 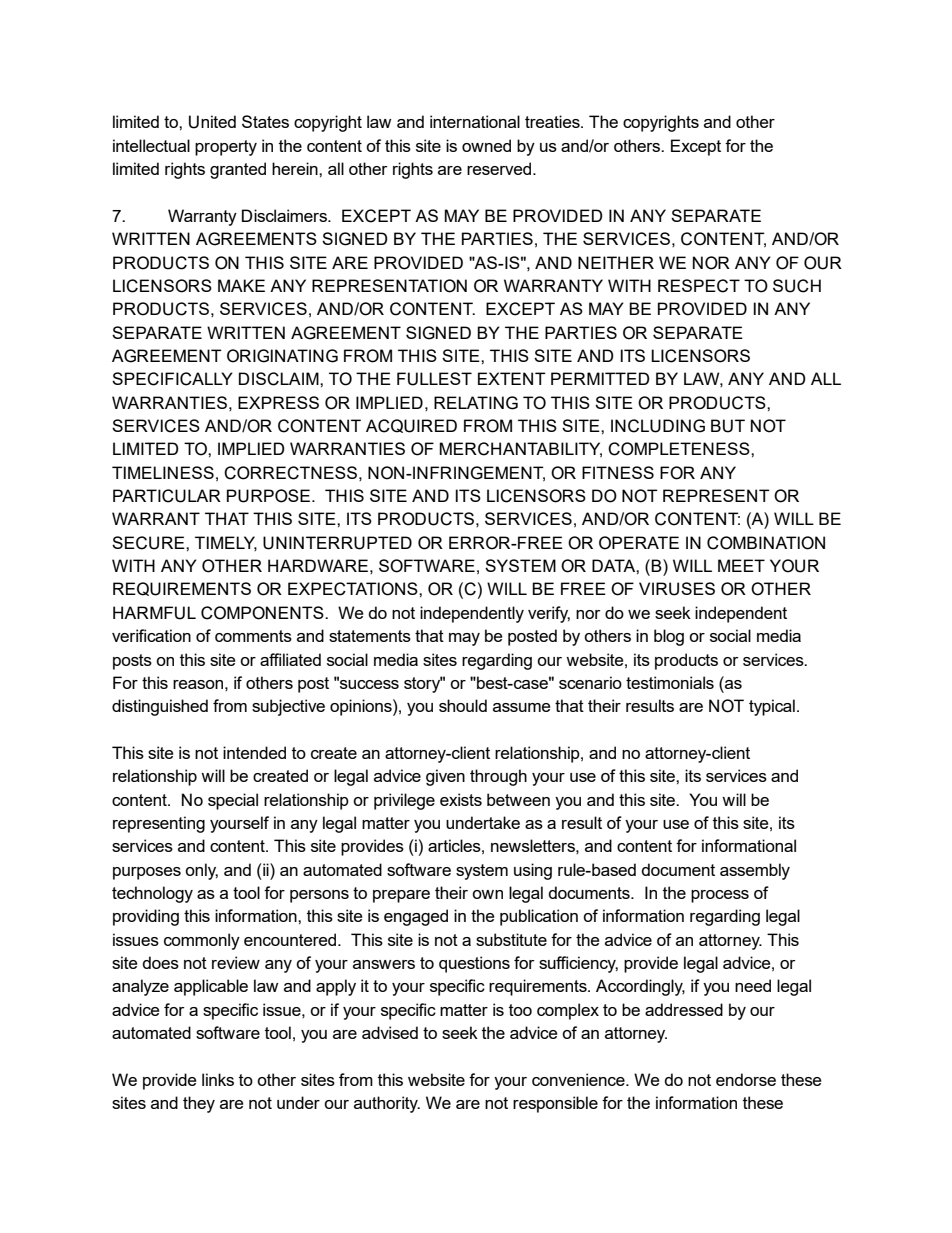 I want to click on property, so click(x=226, y=148).
